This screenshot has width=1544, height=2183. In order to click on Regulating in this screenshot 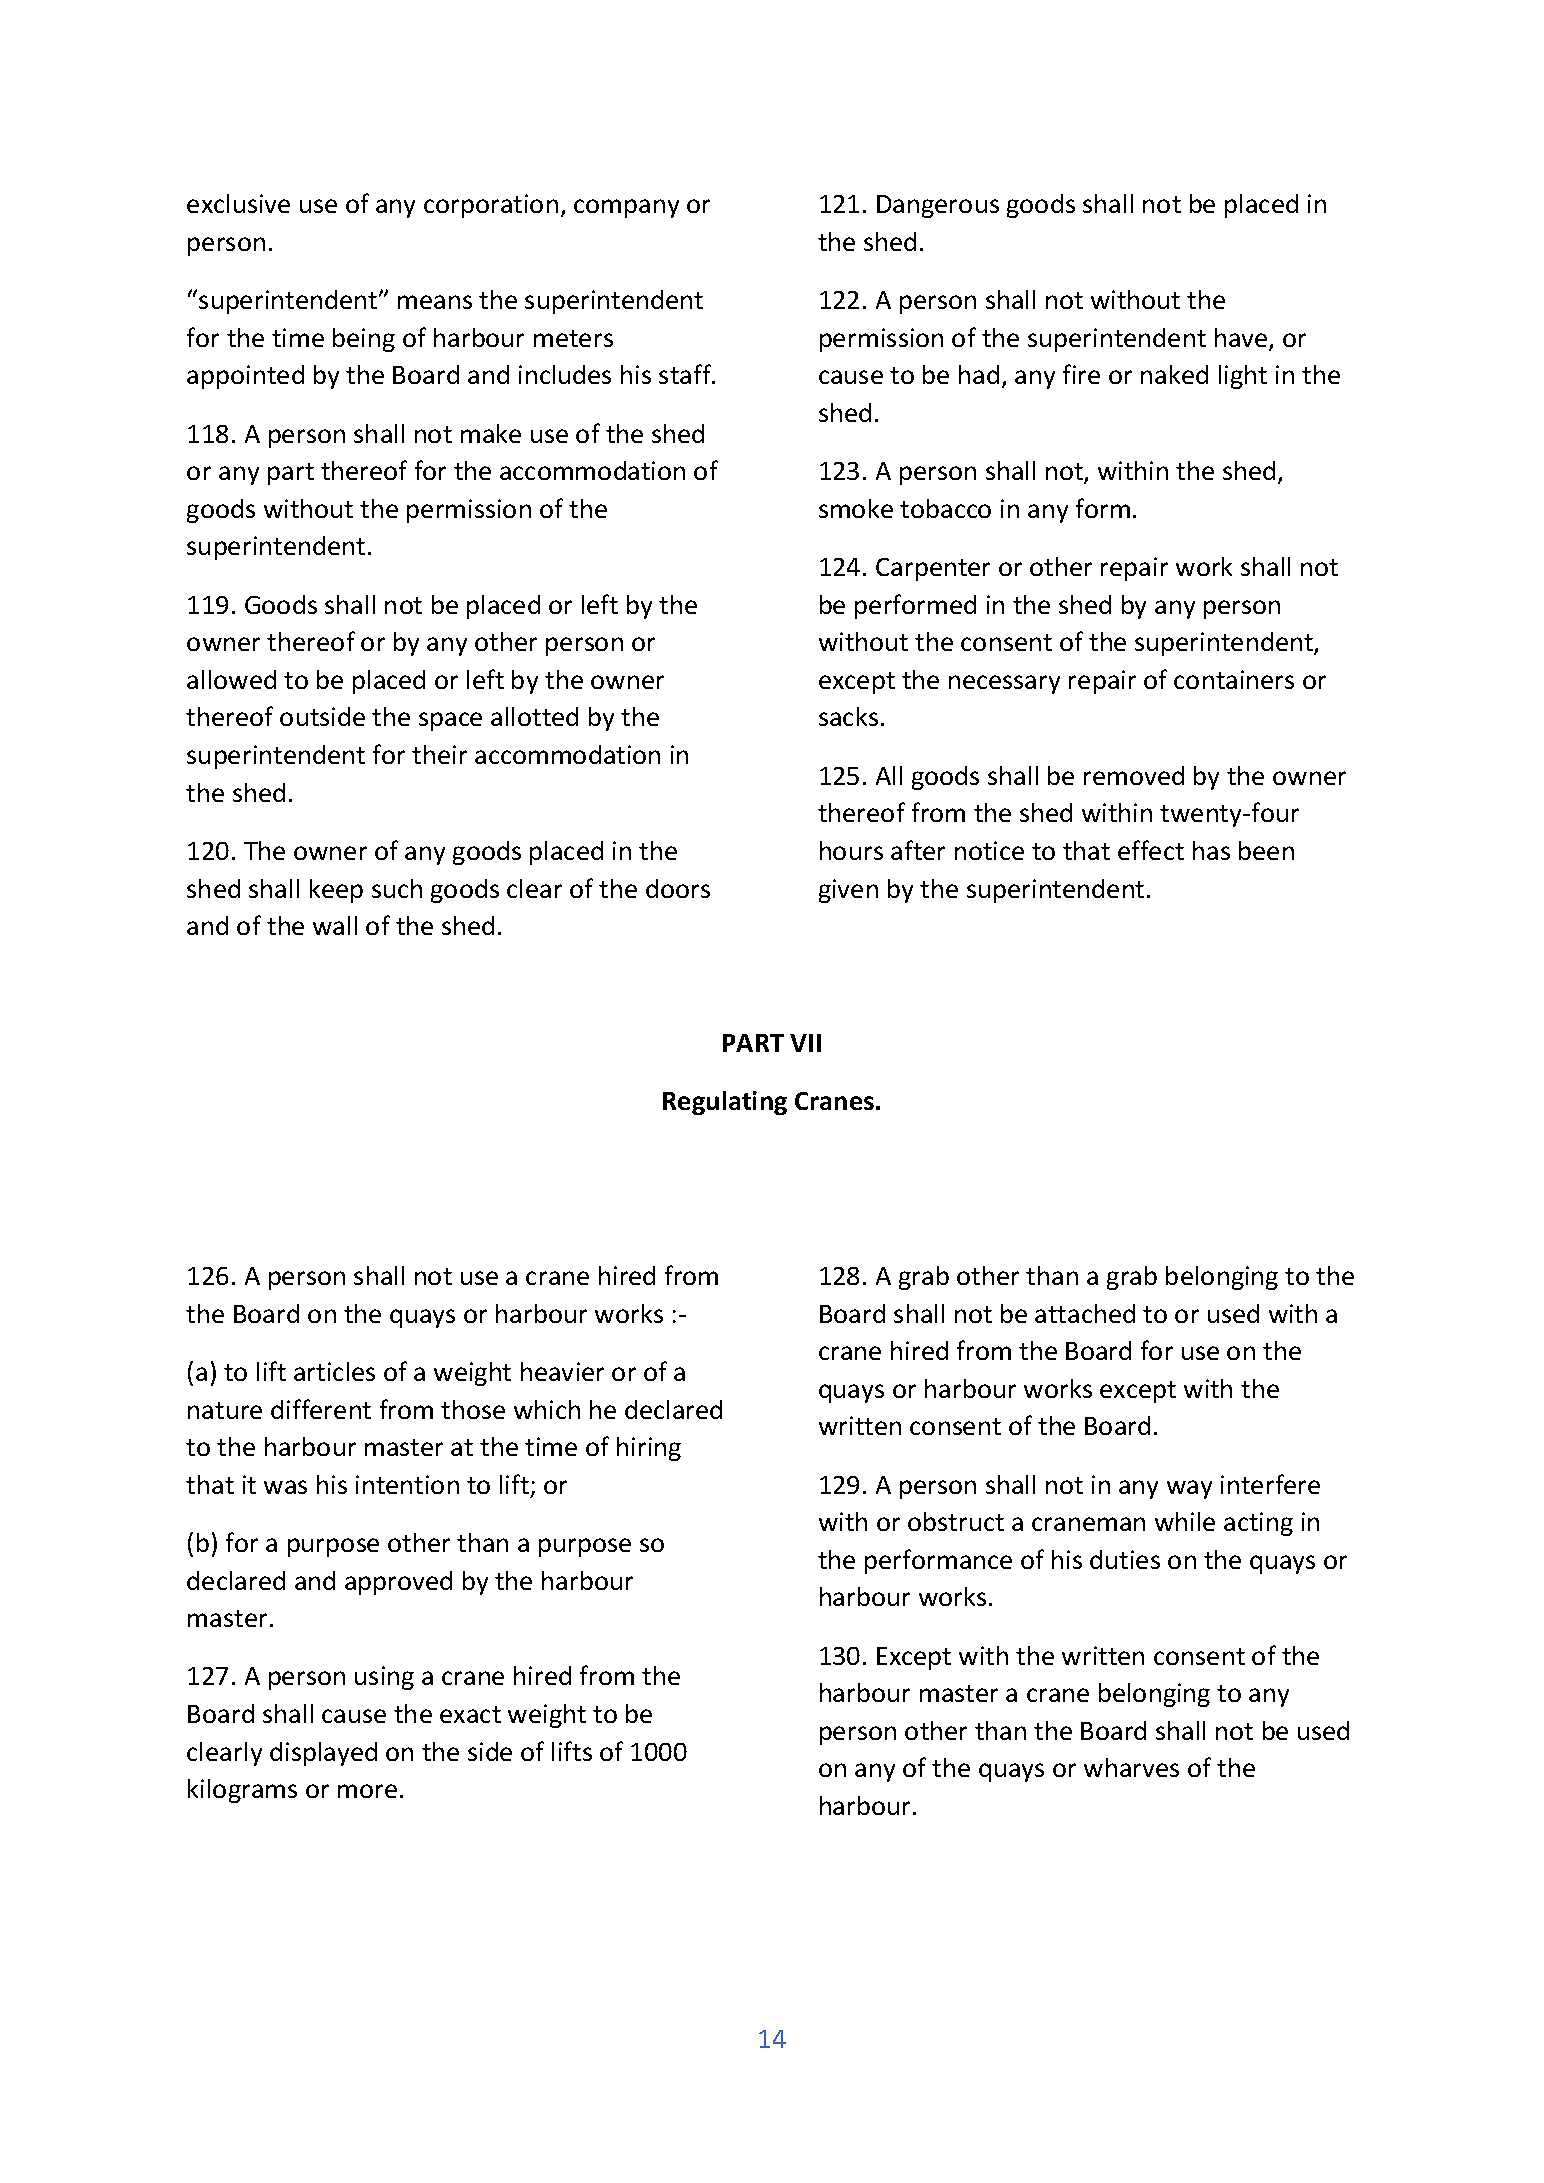, I will do `click(725, 1103)`.
